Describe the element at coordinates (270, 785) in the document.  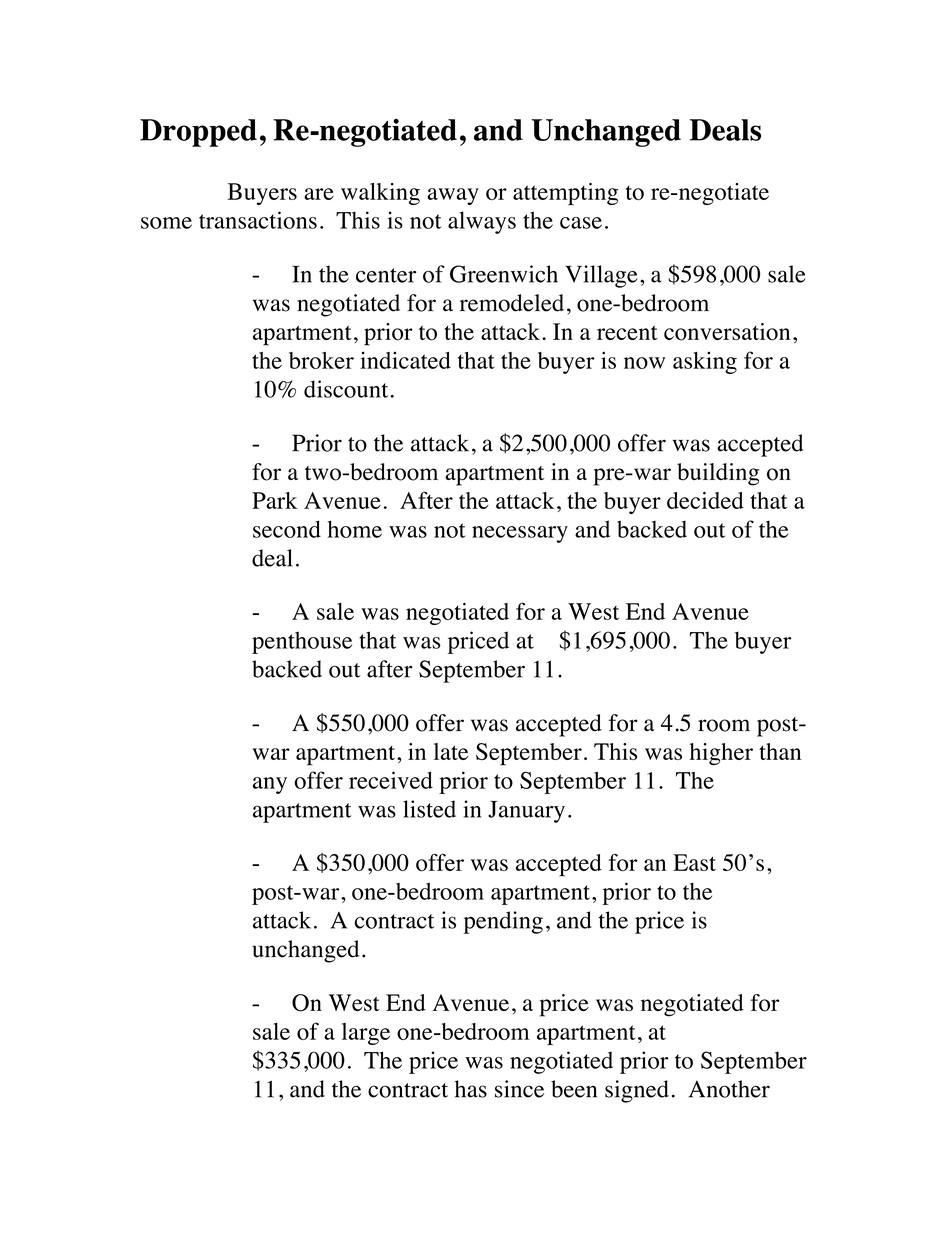
I see `any` at that location.
